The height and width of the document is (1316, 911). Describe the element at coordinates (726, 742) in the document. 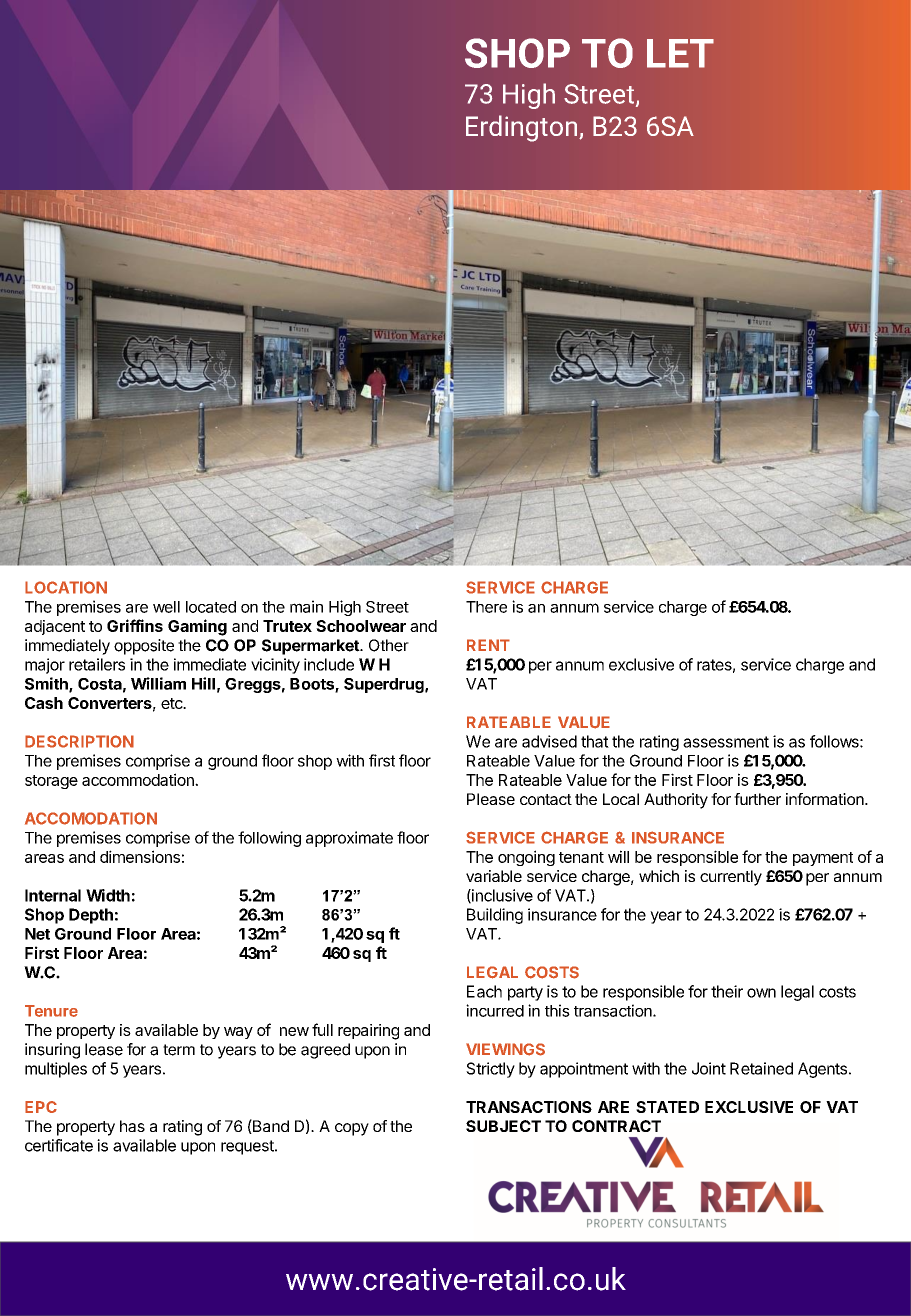

I see `assessment` at that location.
